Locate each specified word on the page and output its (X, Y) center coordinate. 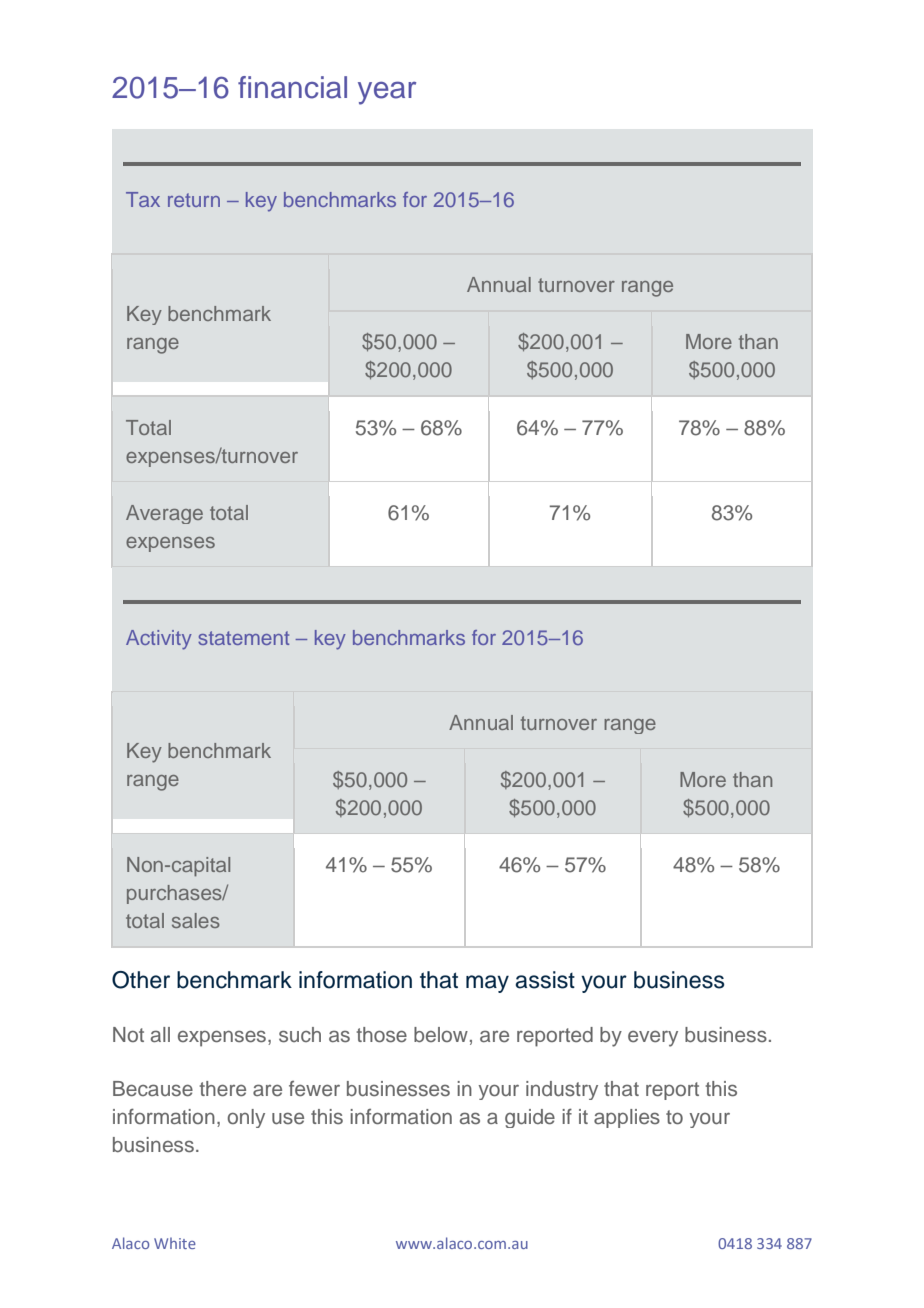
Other (141, 980)
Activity (159, 640)
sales (196, 920)
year (387, 93)
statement (243, 638)
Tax (143, 199)
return (194, 200)
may (487, 984)
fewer (314, 1088)
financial (292, 87)
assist (545, 980)
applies (627, 1118)
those (382, 1035)
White (175, 1243)
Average (164, 514)
